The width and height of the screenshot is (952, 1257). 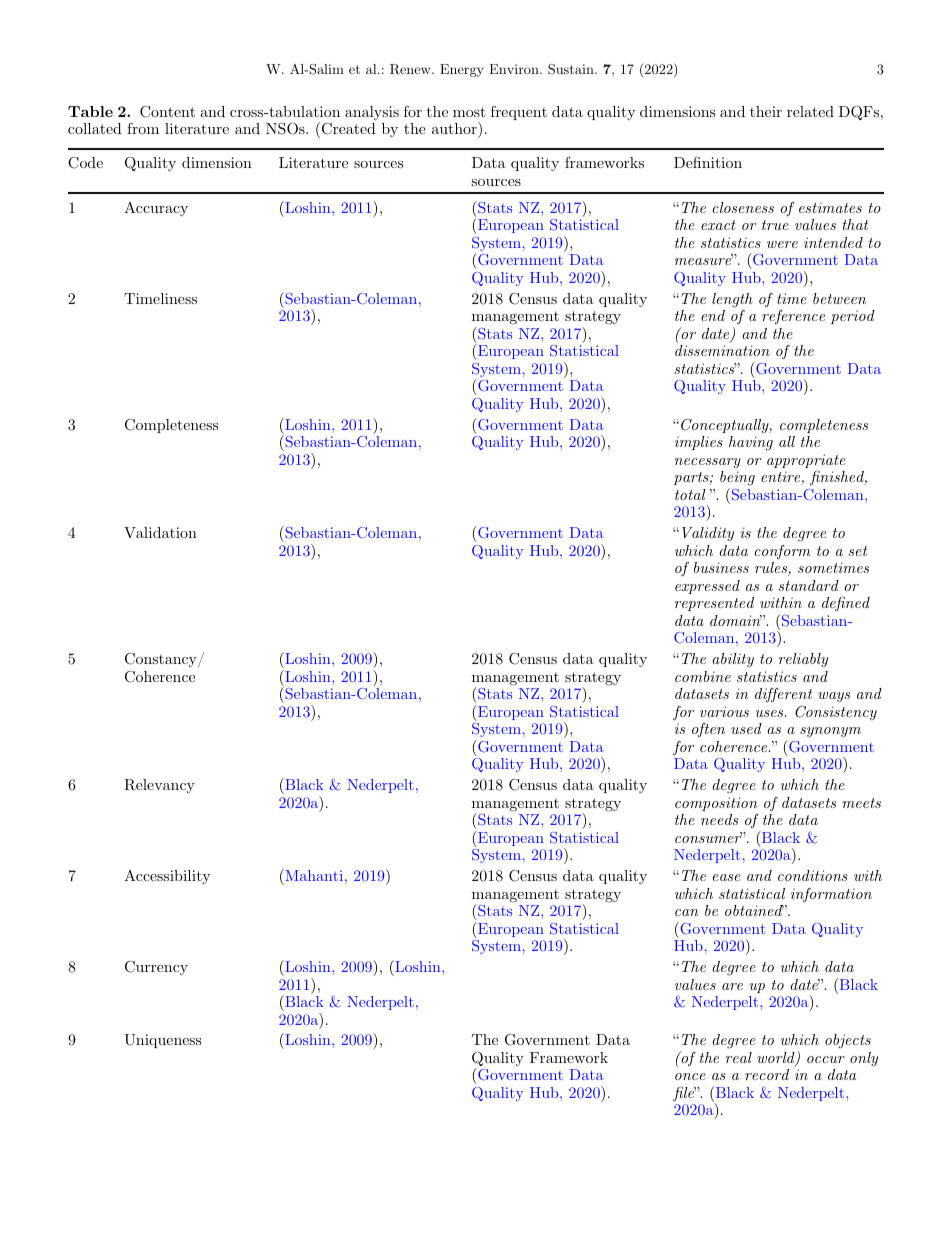 What do you see at coordinates (167, 112) in the screenshot?
I see `Content` at bounding box center [167, 112].
